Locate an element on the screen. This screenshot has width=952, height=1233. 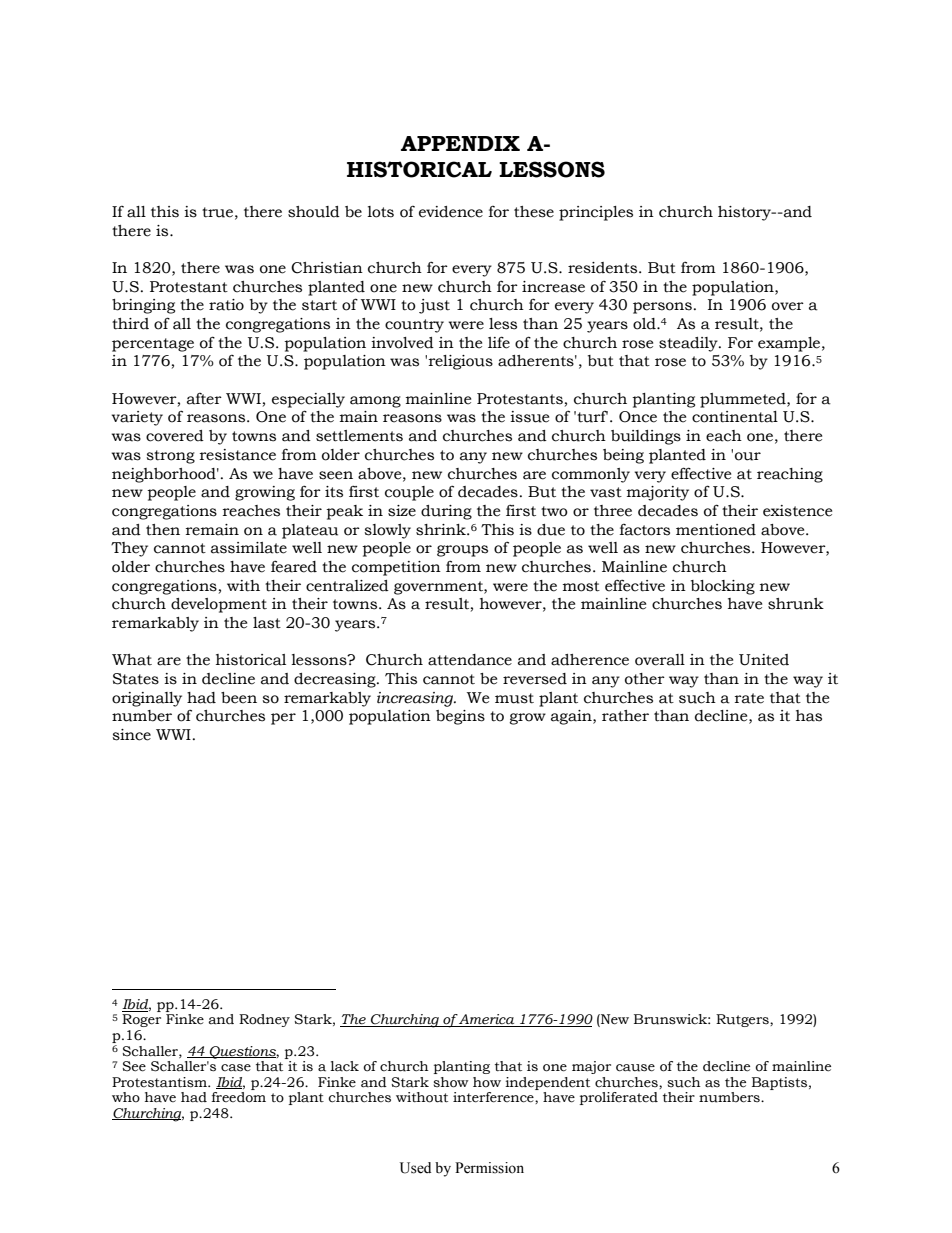
APPENDIX is located at coordinates (460, 143).
